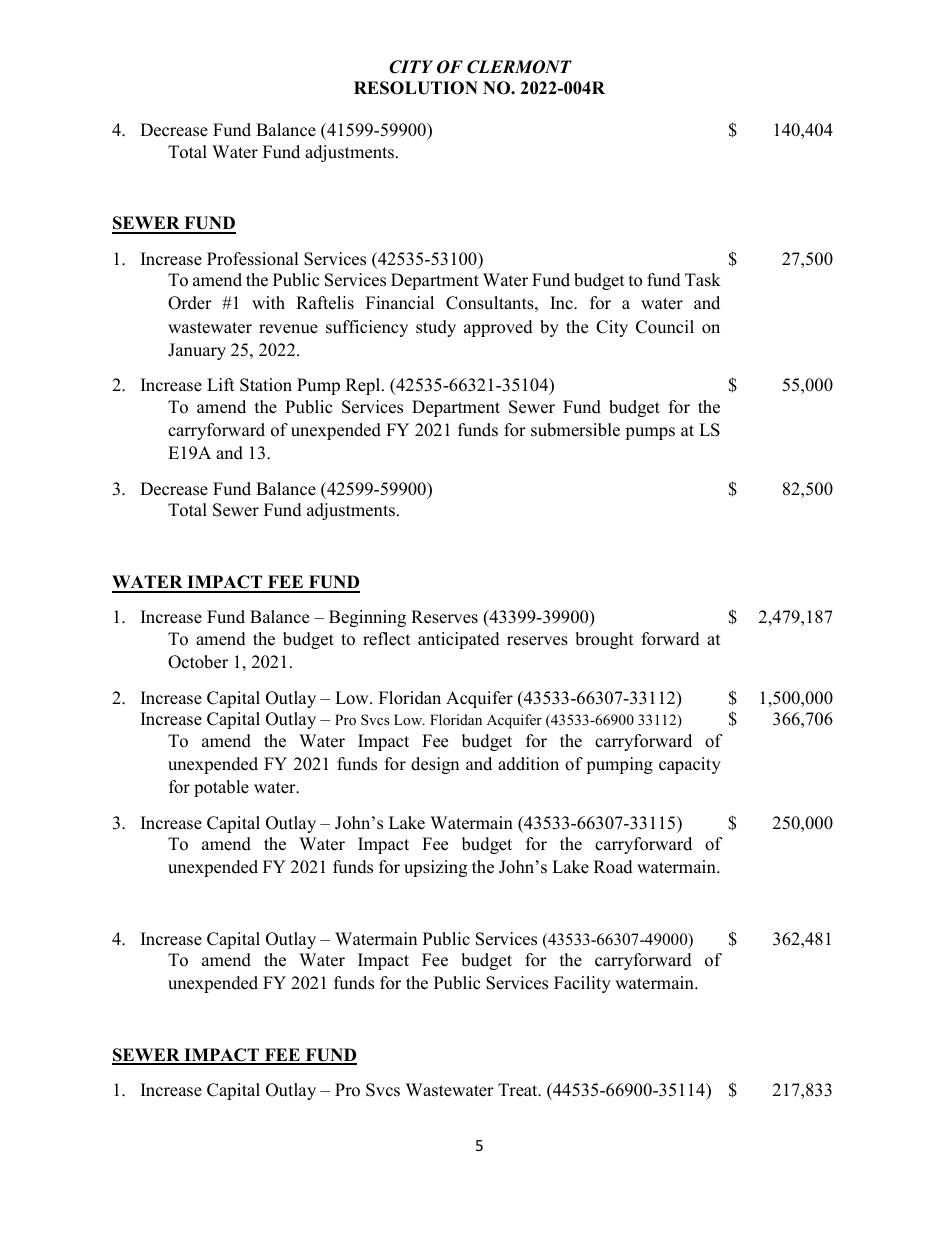 The height and width of the image is (1233, 952). Describe the element at coordinates (604, 640) in the image. I see `brought` at that location.
